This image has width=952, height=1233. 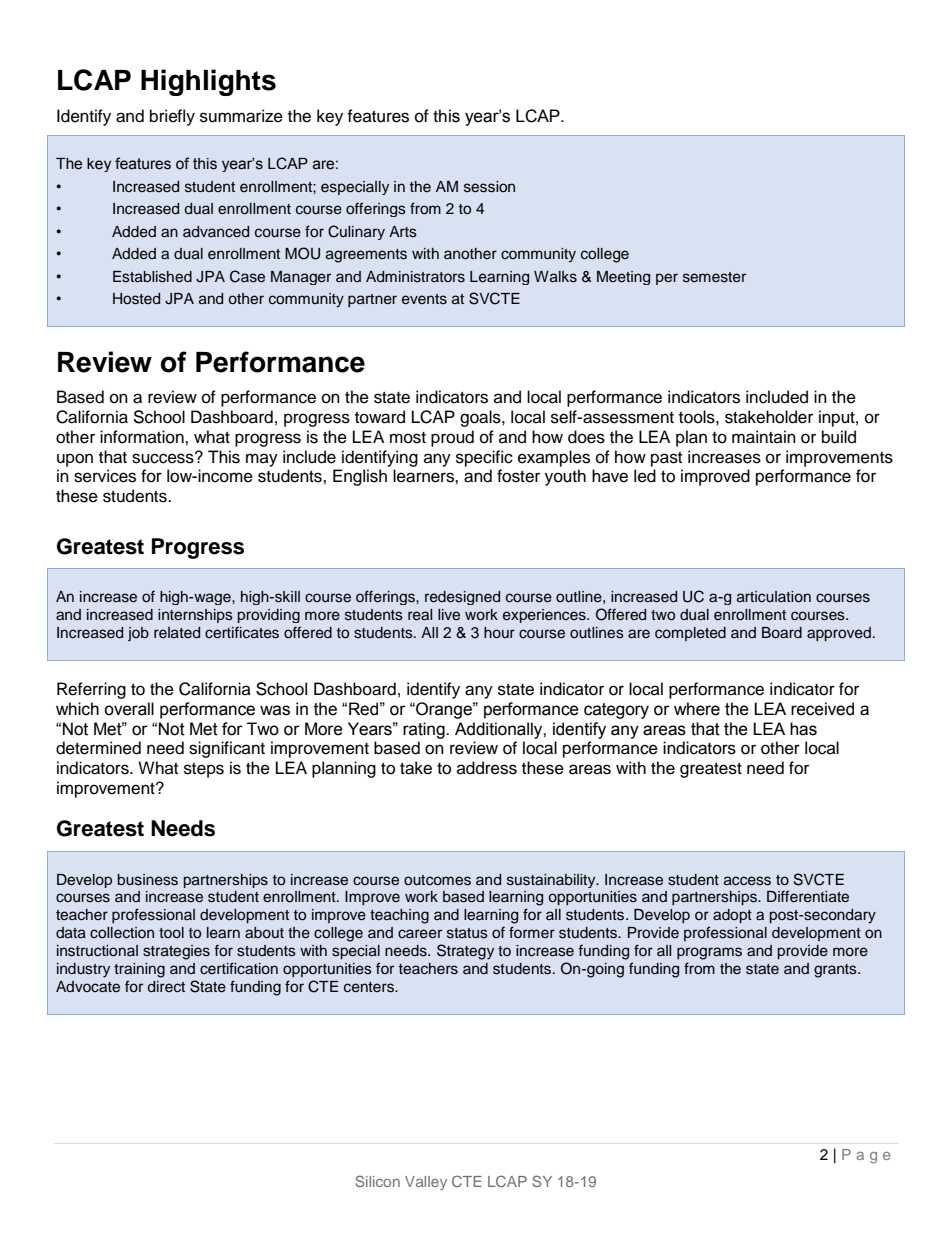 I want to click on Valley, so click(x=426, y=1183).
